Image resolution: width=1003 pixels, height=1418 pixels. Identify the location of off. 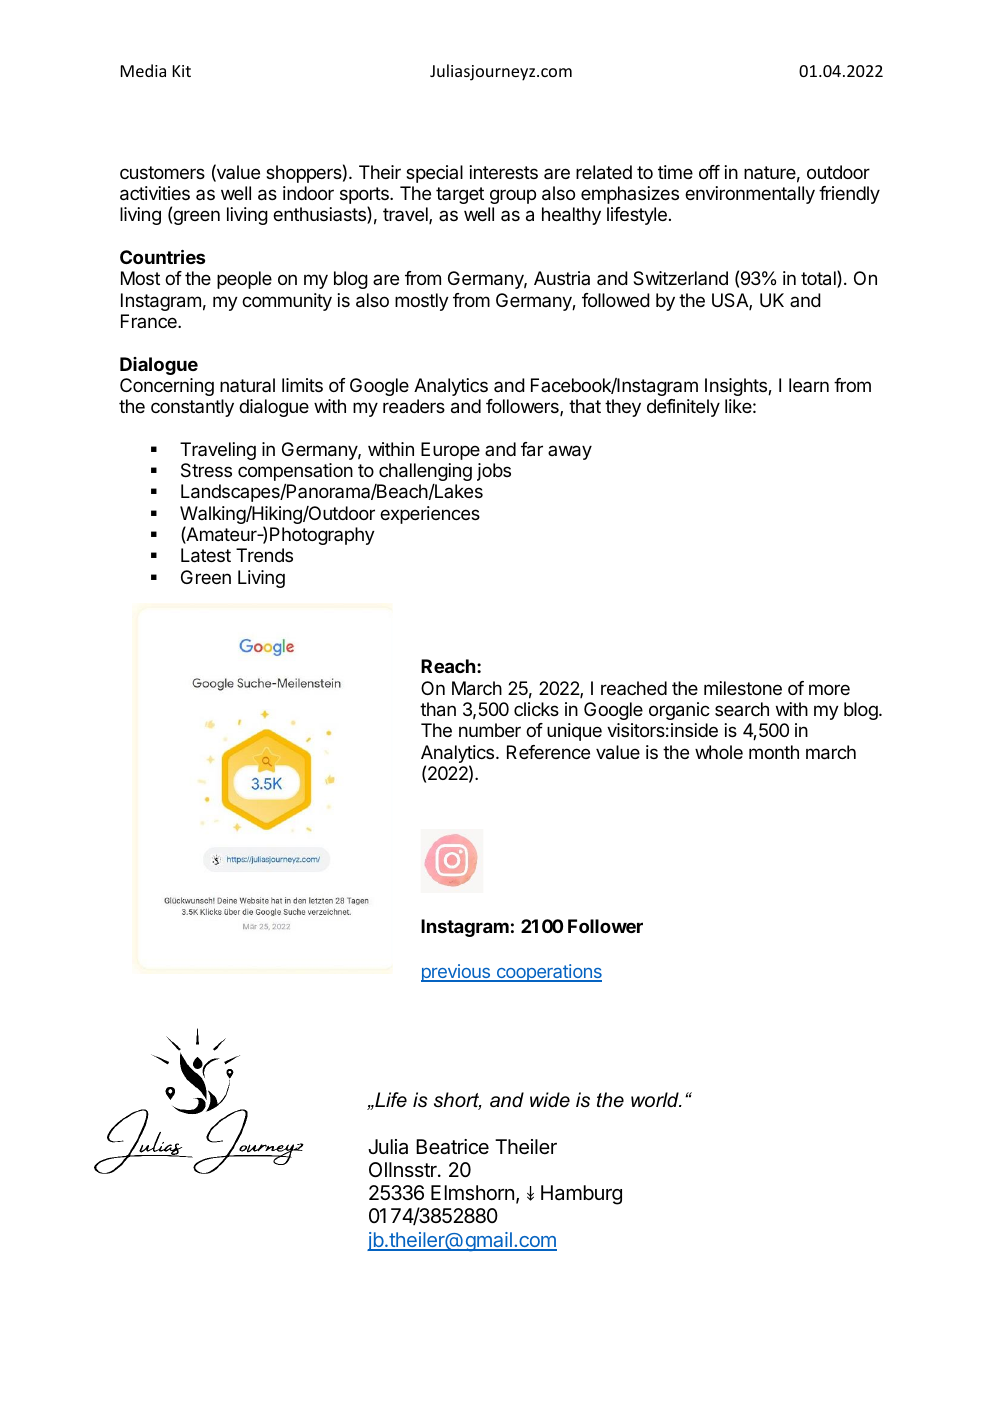
(709, 172).
